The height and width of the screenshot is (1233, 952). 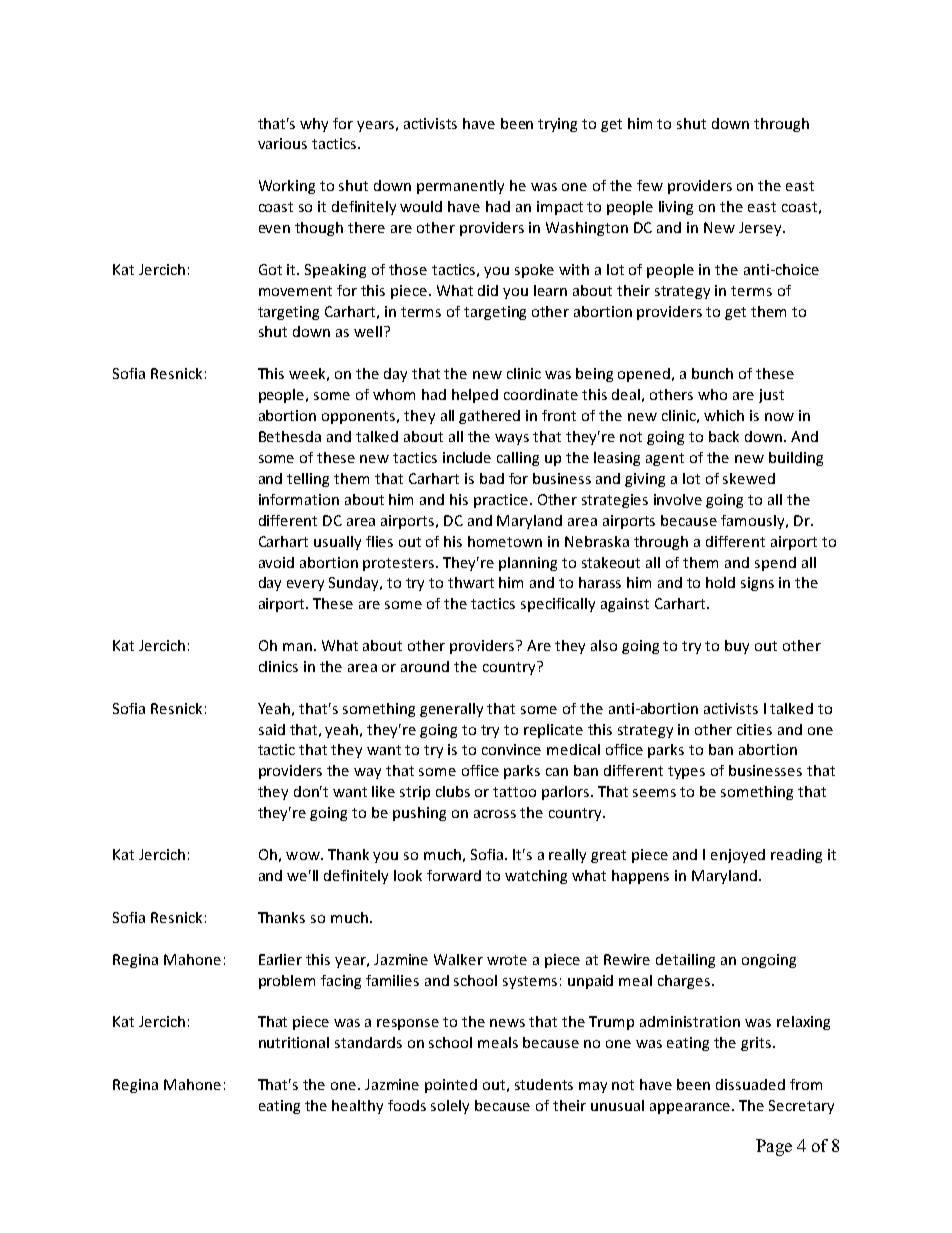 I want to click on which, so click(x=724, y=415).
